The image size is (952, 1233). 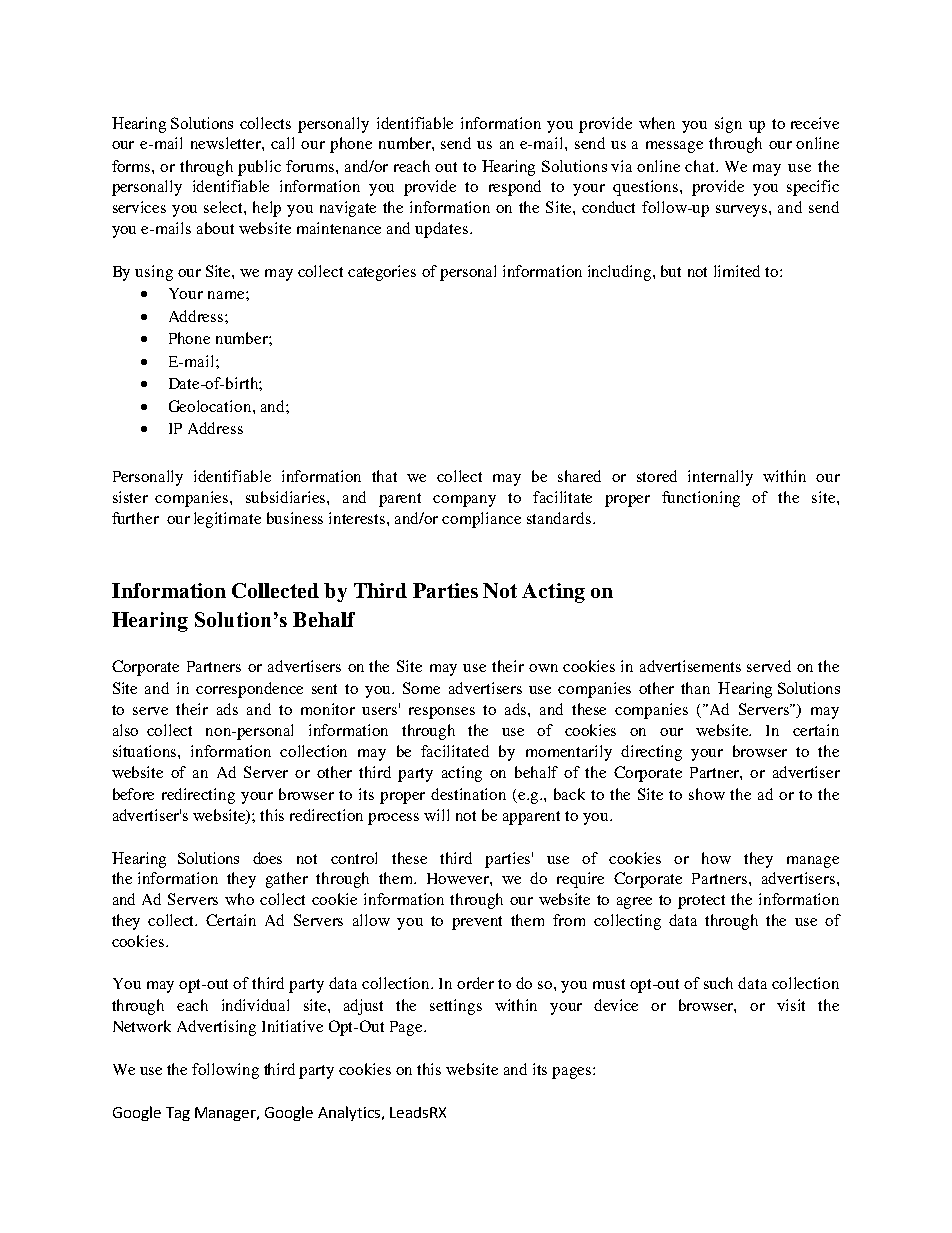 What do you see at coordinates (211, 406) in the image?
I see `Geolocation` at bounding box center [211, 406].
